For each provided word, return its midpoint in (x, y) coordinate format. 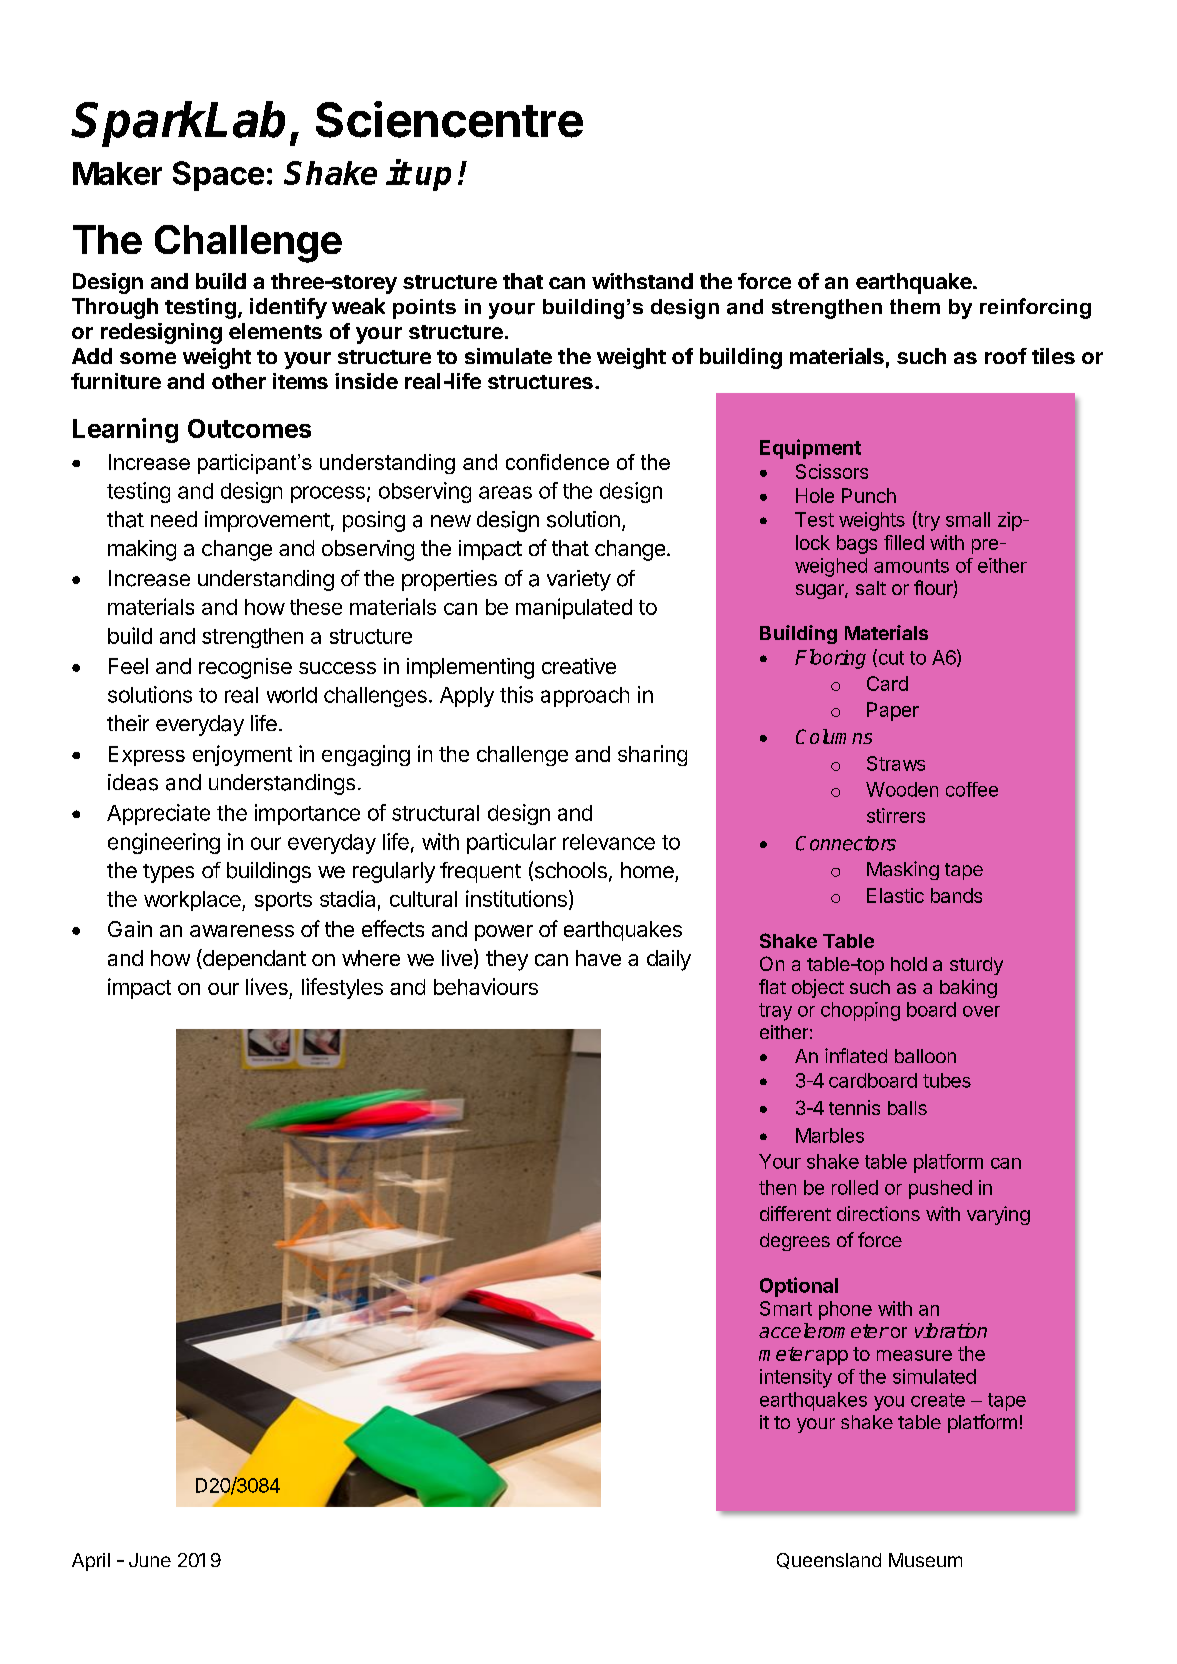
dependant (253, 959)
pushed (940, 1189)
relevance (609, 842)
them (915, 306)
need (174, 519)
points (424, 309)
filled (904, 542)
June (150, 1560)
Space (218, 176)
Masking (903, 870)
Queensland (829, 1561)
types (168, 873)
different (795, 1213)
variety (579, 580)
